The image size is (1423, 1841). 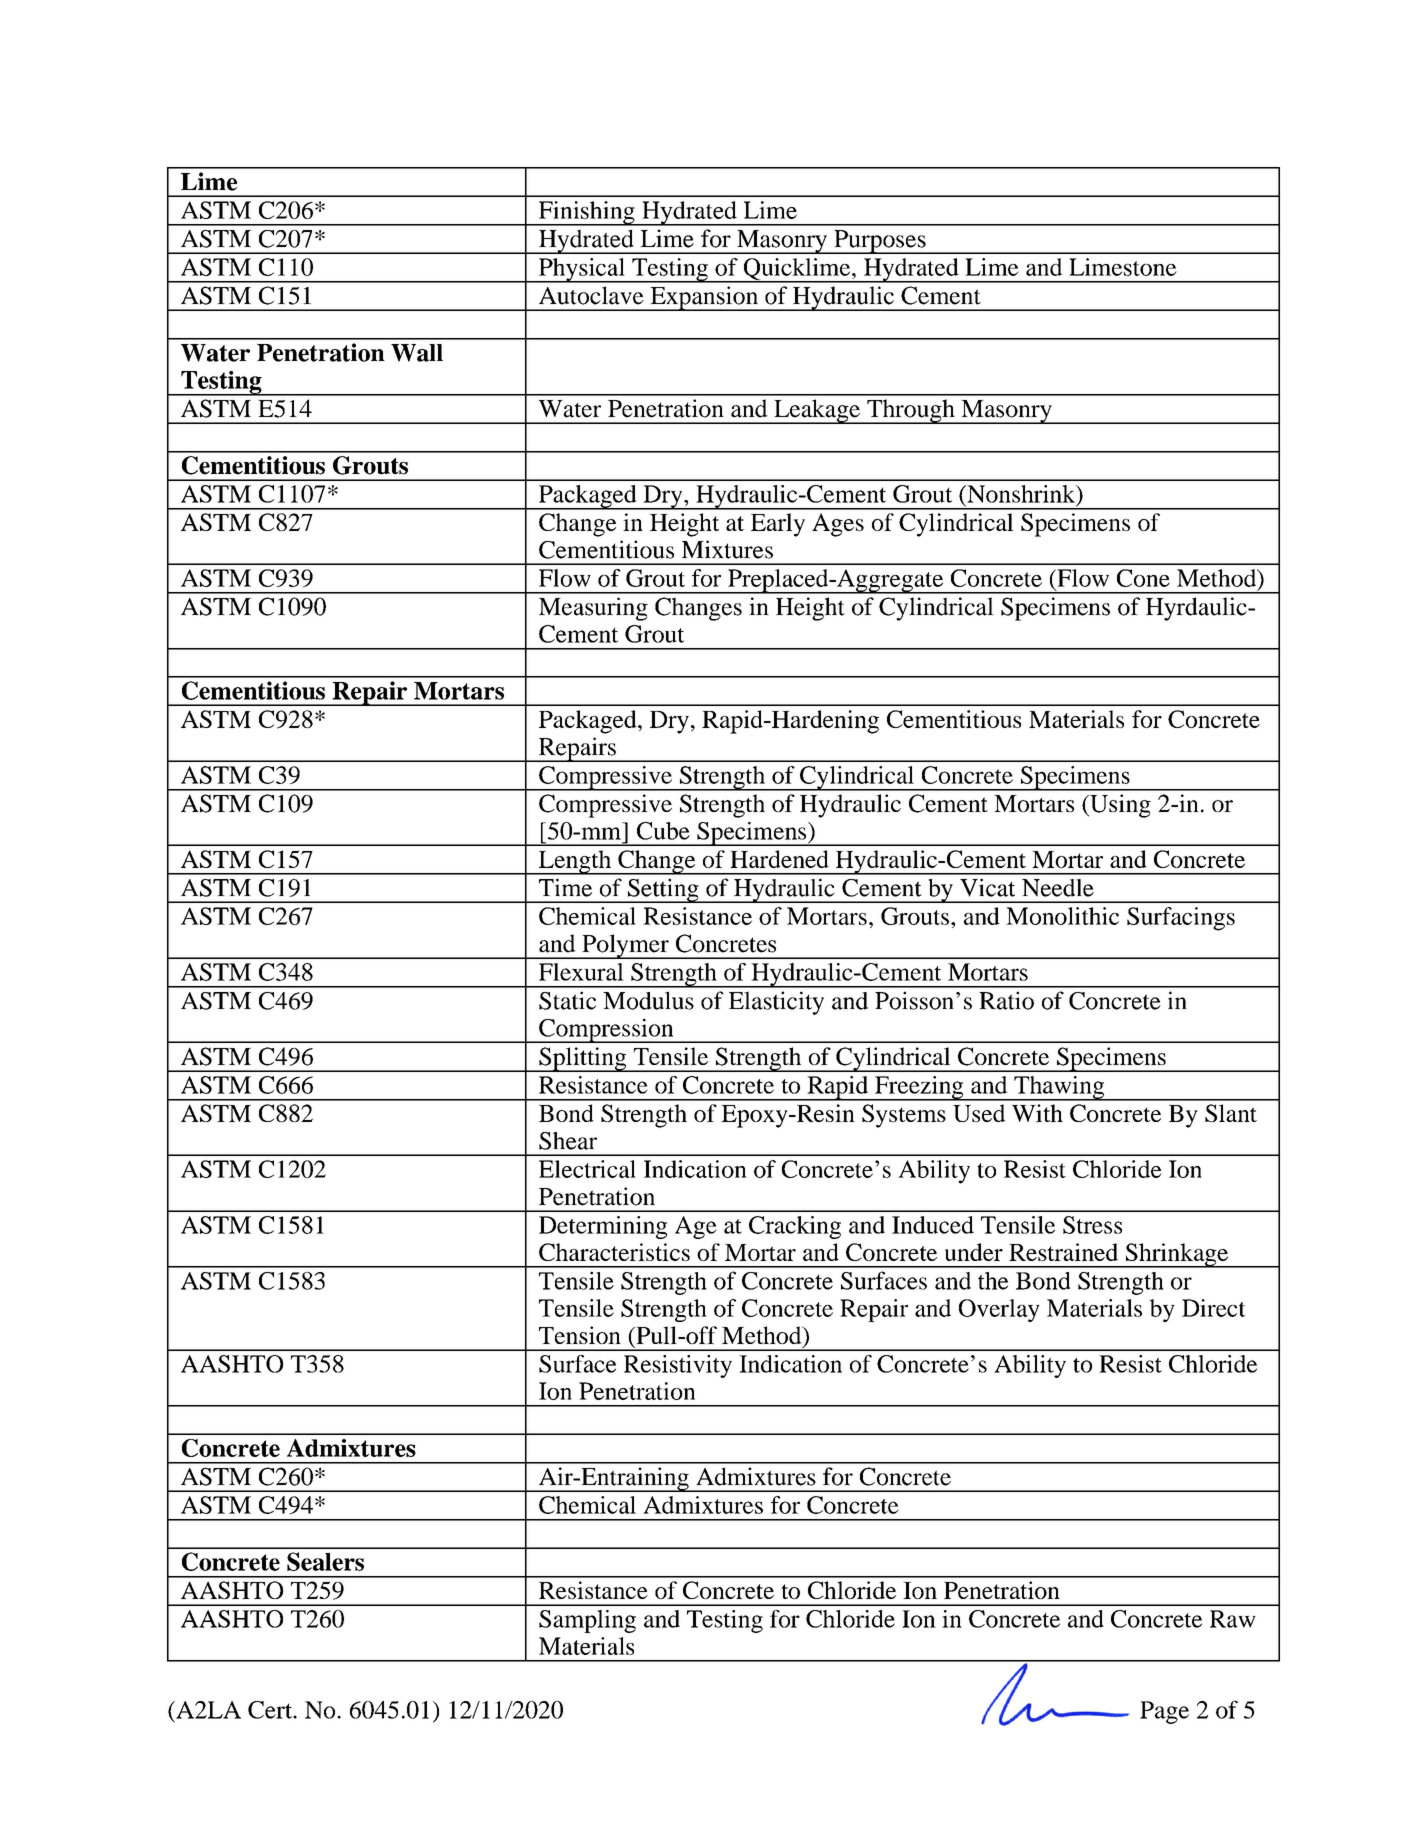 What do you see at coordinates (567, 1000) in the image?
I see `Static` at bounding box center [567, 1000].
